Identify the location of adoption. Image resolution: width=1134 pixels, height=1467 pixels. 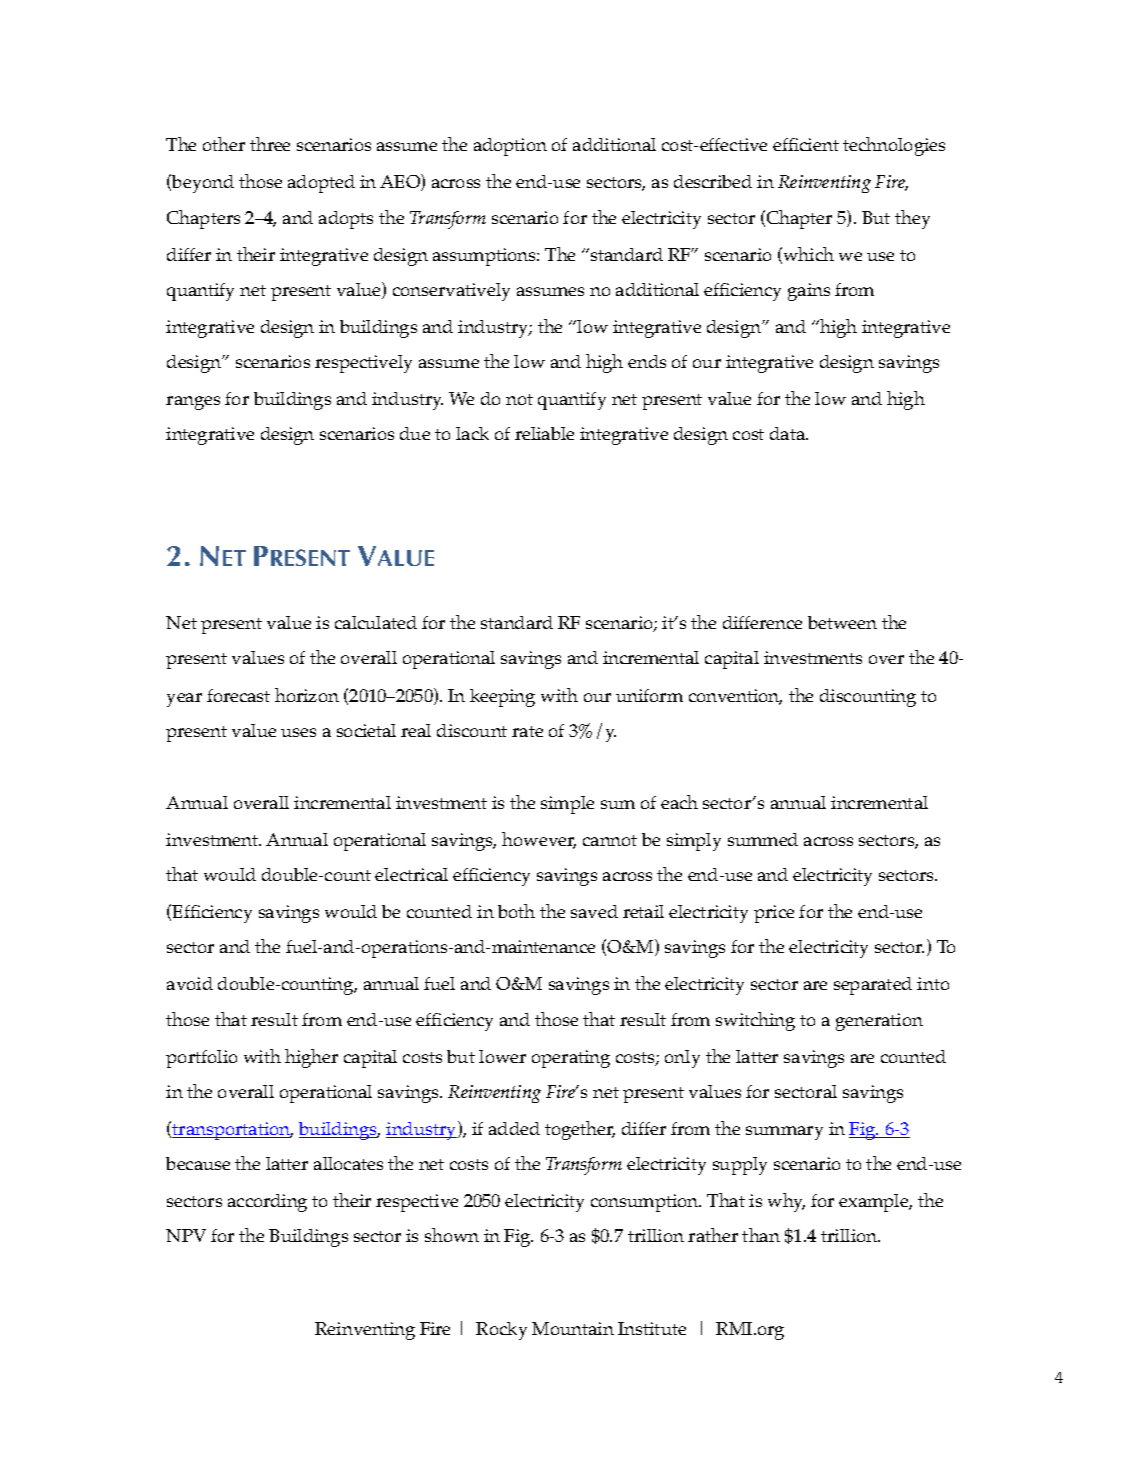
(510, 147).
